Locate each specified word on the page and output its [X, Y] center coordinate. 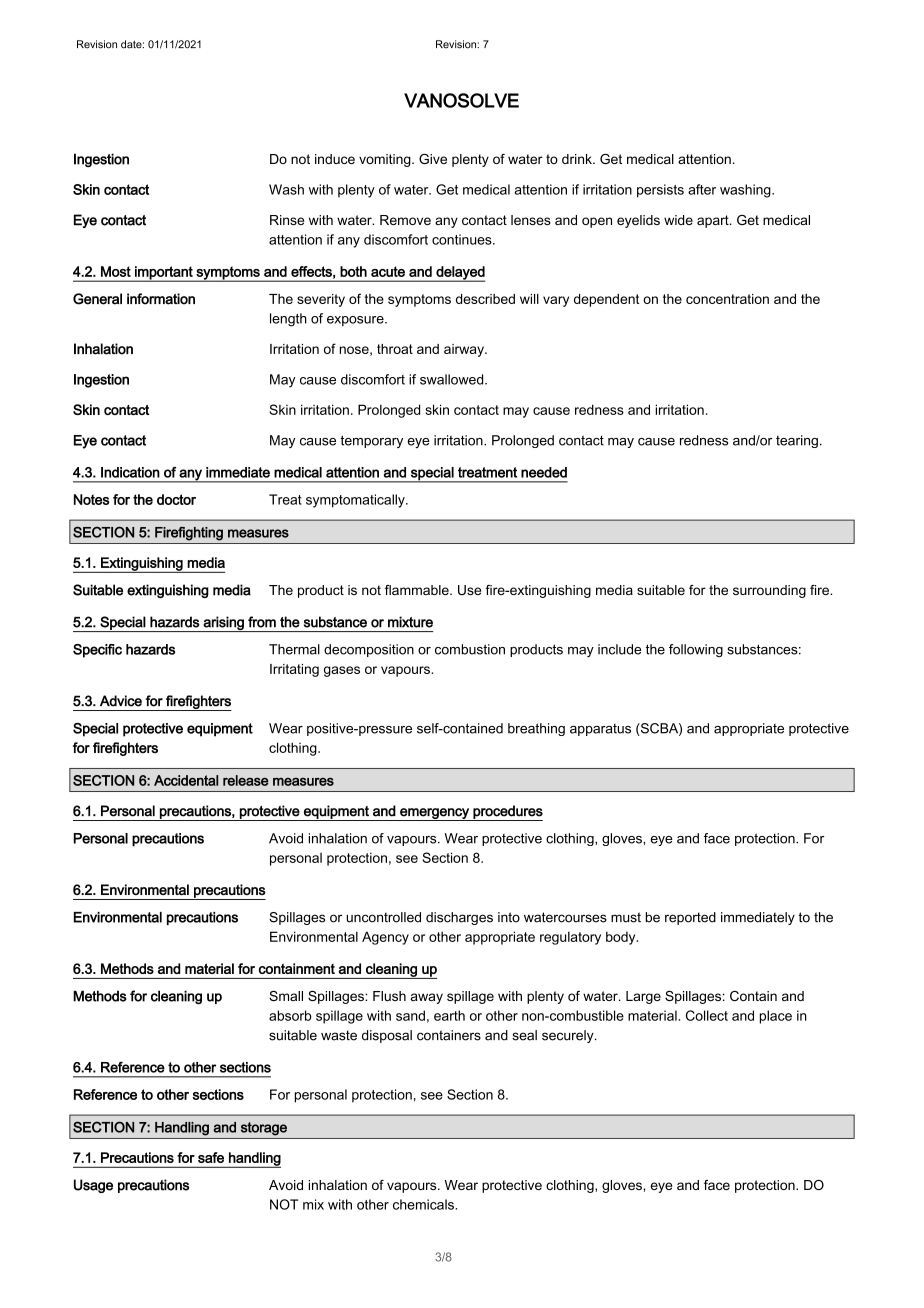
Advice [121, 701]
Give [433, 159]
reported [690, 918]
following [696, 650]
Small [286, 996]
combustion [470, 649]
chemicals [424, 1204]
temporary [371, 441]
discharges [459, 918]
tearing [797, 441]
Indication [130, 472]
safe [211, 1157]
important [164, 274]
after [702, 189]
